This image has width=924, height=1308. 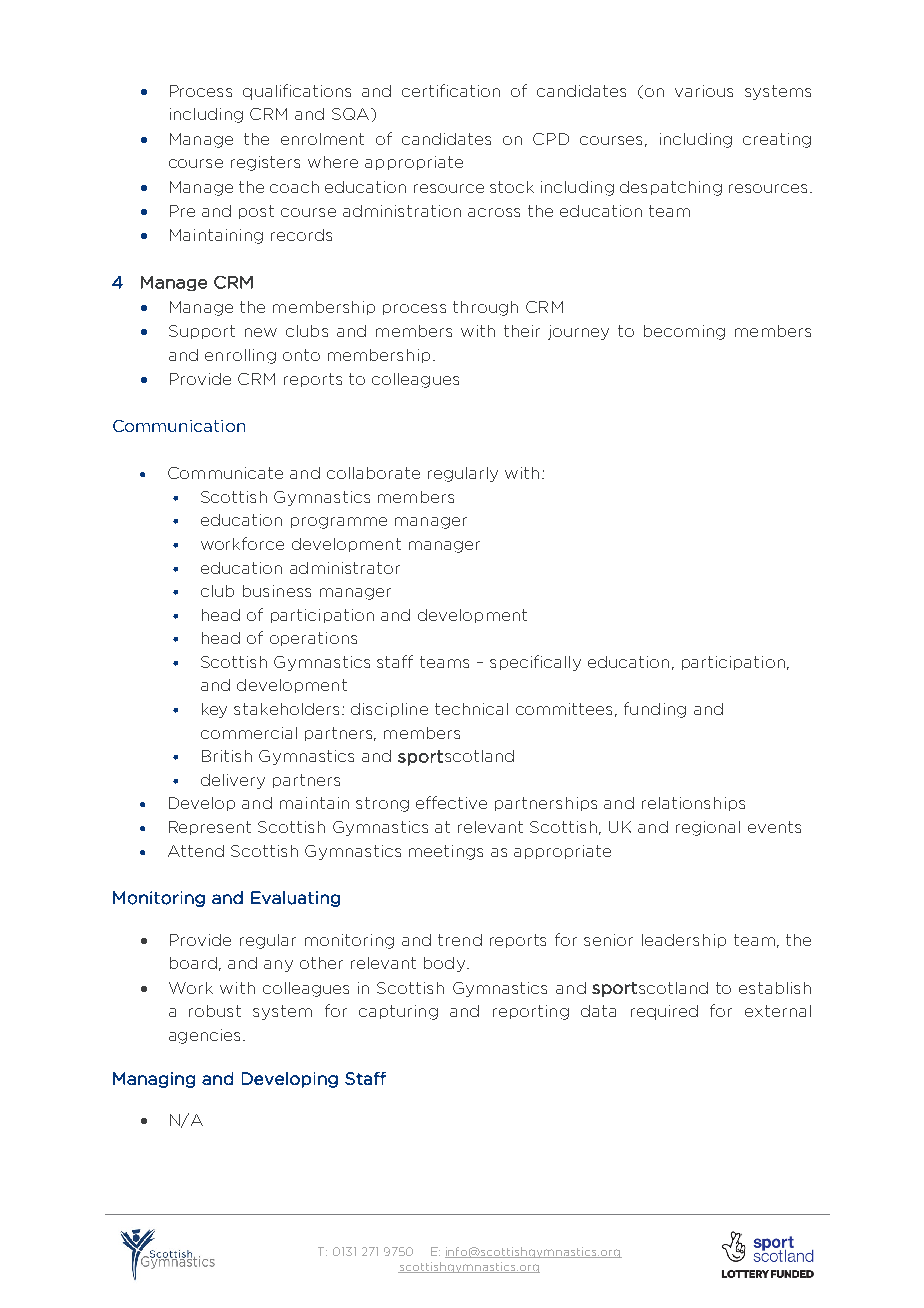 I want to click on Attend, so click(x=196, y=851).
